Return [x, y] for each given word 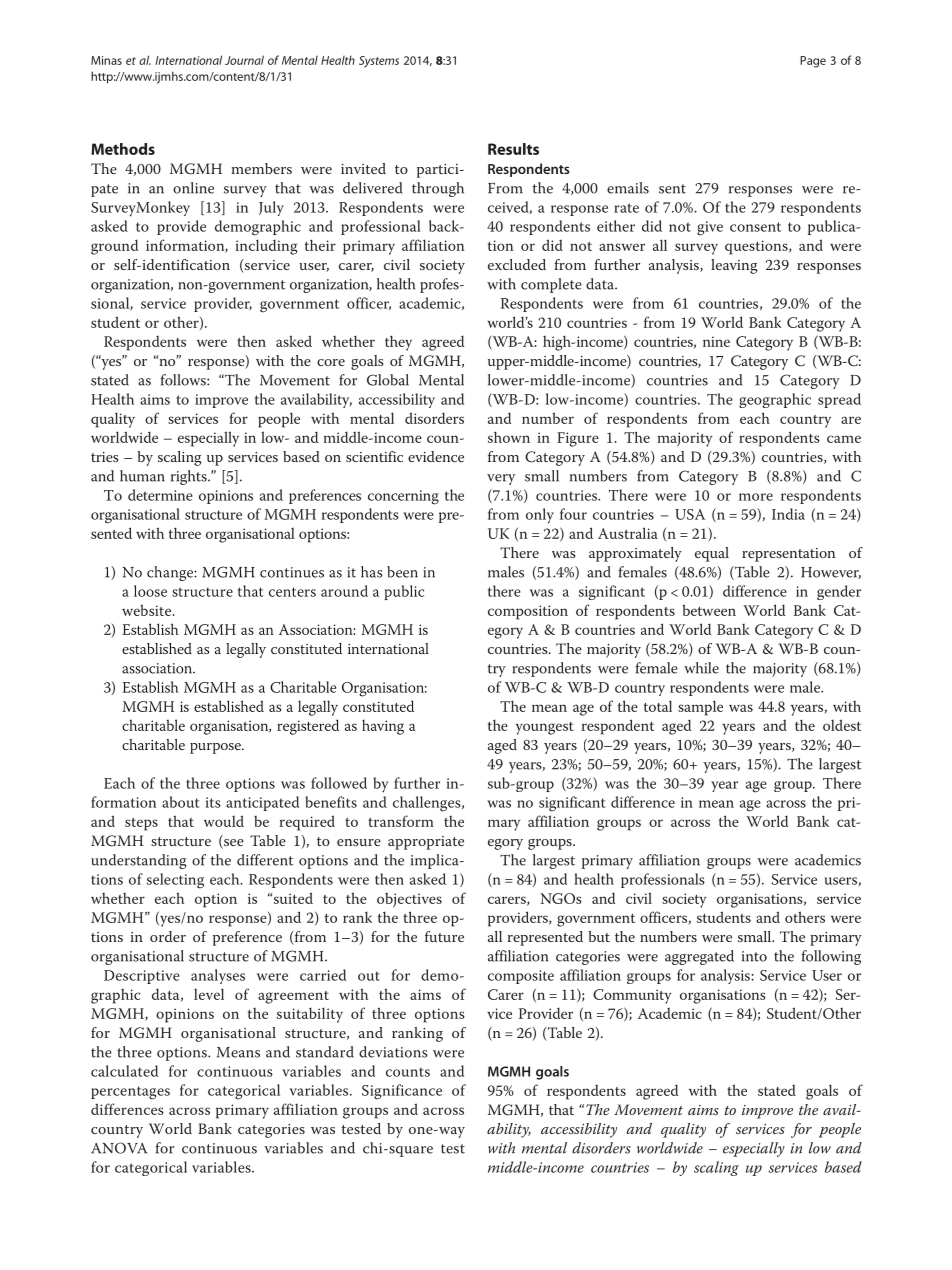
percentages [130, 1093]
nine [716, 341]
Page [813, 62]
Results [513, 149]
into [754, 956]
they [398, 343]
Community [632, 996]
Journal [244, 60]
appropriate [426, 843]
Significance [402, 1092]
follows [184, 380]
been [402, 572]
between [709, 610]
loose [150, 591]
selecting [175, 881]
